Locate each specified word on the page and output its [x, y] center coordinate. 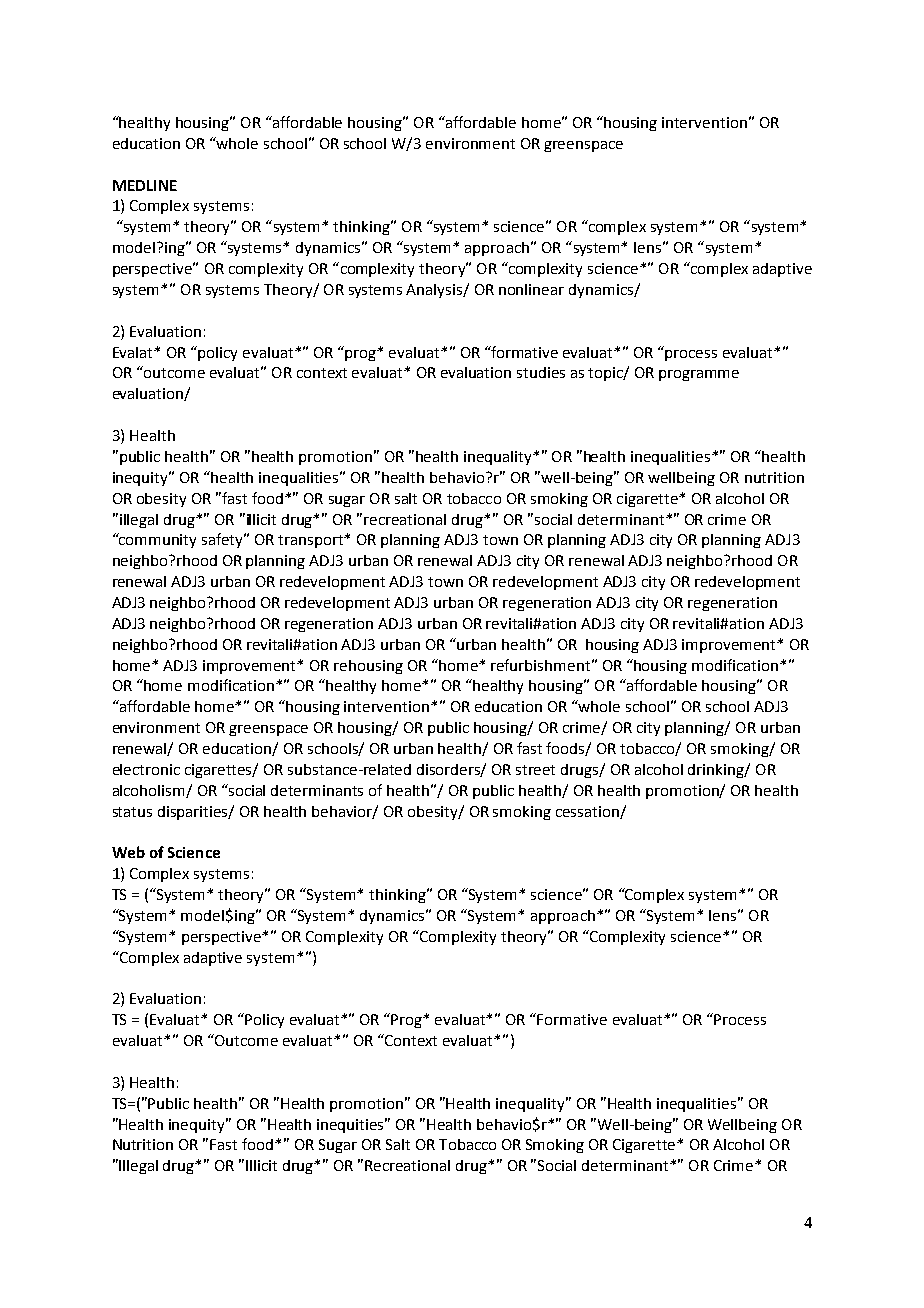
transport [312, 541]
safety [224, 540]
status [132, 812]
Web [128, 852]
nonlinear [531, 289]
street [535, 770]
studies [541, 372]
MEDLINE [145, 185]
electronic [146, 769]
